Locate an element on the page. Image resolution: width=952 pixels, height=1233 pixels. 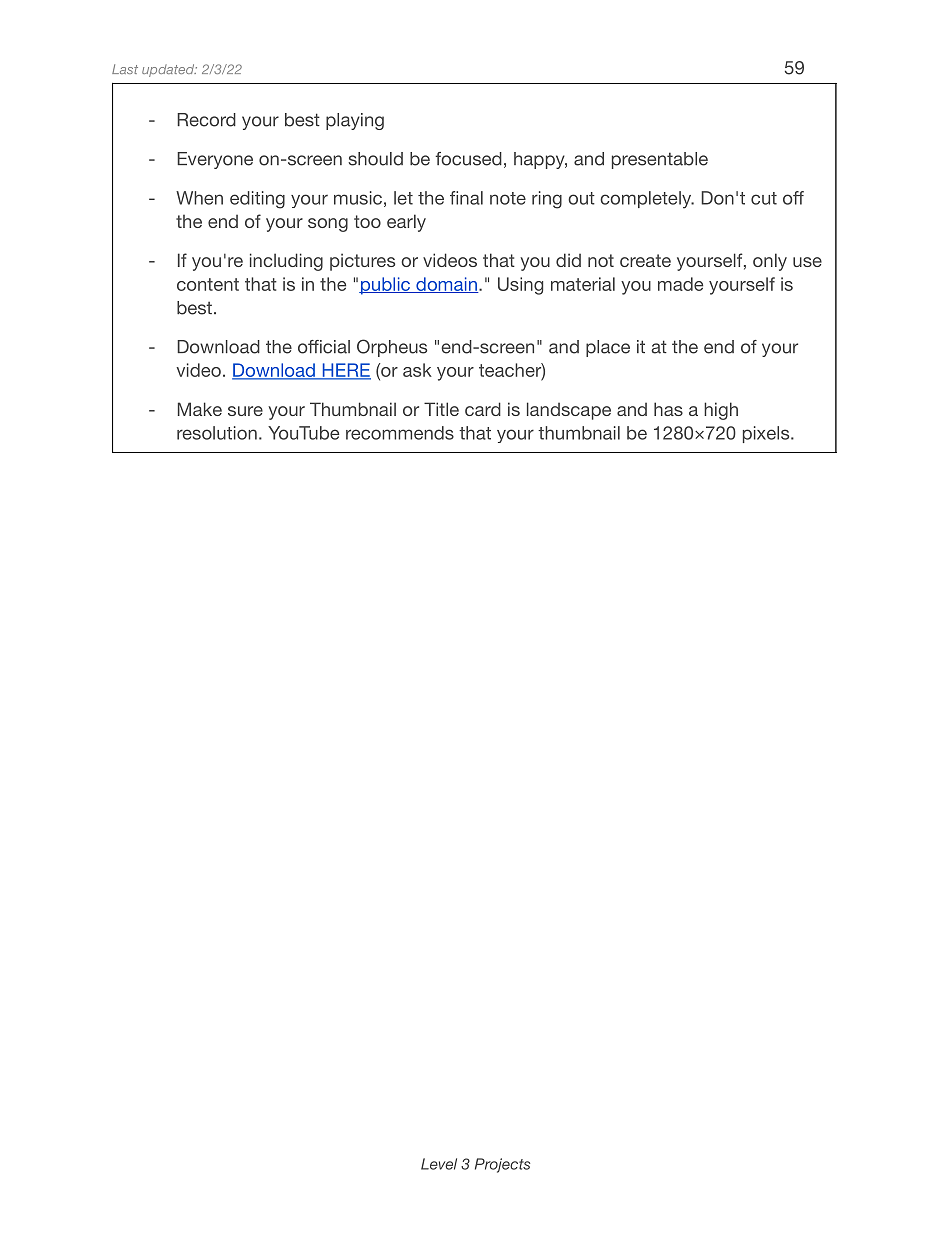
Record is located at coordinates (206, 120).
